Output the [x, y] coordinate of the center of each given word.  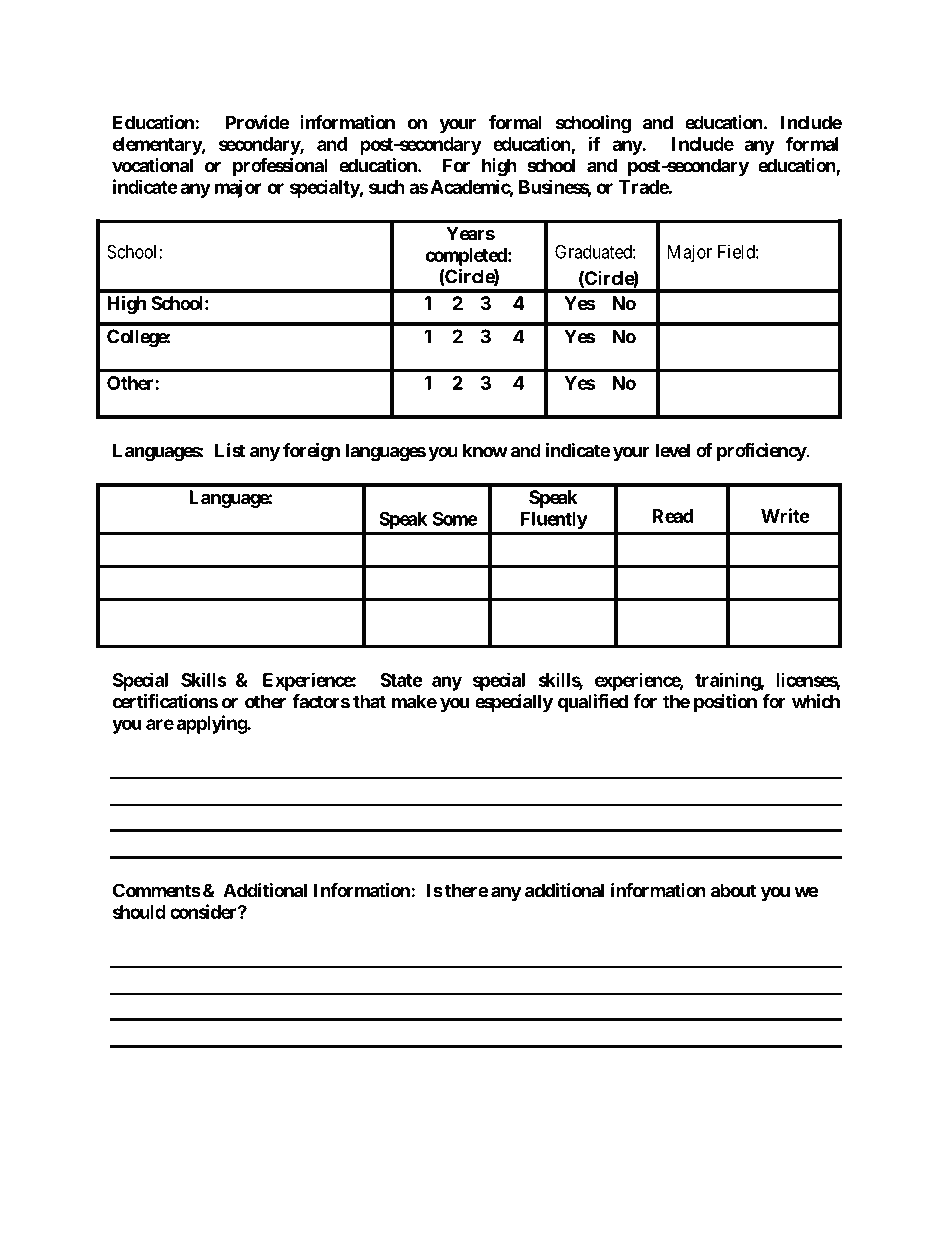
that [369, 701]
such [387, 187]
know [485, 450]
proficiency [762, 452]
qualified [593, 703]
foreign [311, 452]
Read [672, 516]
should [139, 912]
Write [785, 515]
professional [280, 167]
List [230, 450]
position [725, 703]
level [673, 450]
